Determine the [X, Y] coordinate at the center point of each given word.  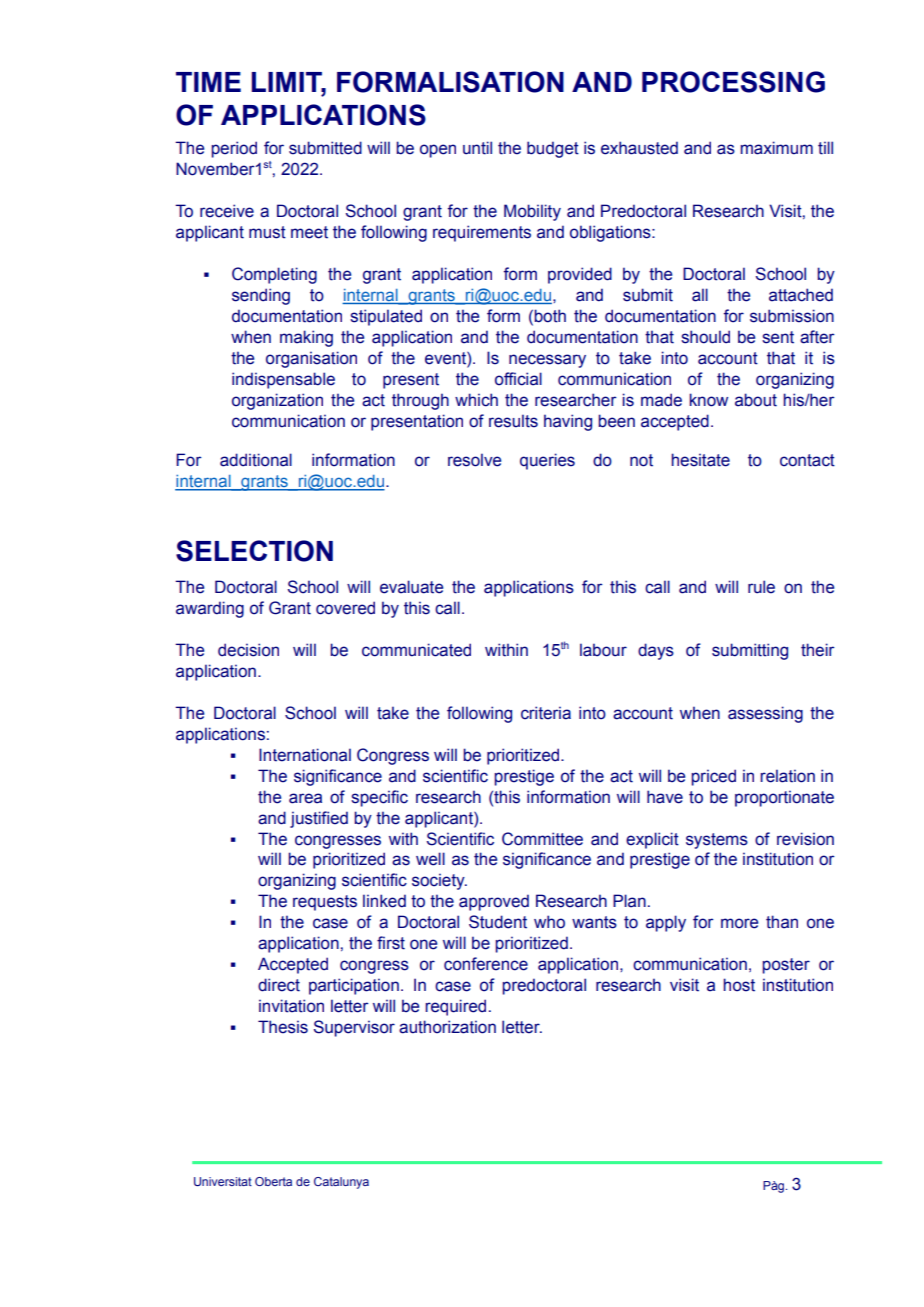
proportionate [784, 798]
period [234, 149]
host [739, 985]
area [305, 798]
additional [256, 460]
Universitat [223, 1181]
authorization [447, 1027]
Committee [542, 839]
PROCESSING [733, 82]
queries [547, 461]
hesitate [700, 460]
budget [553, 149]
